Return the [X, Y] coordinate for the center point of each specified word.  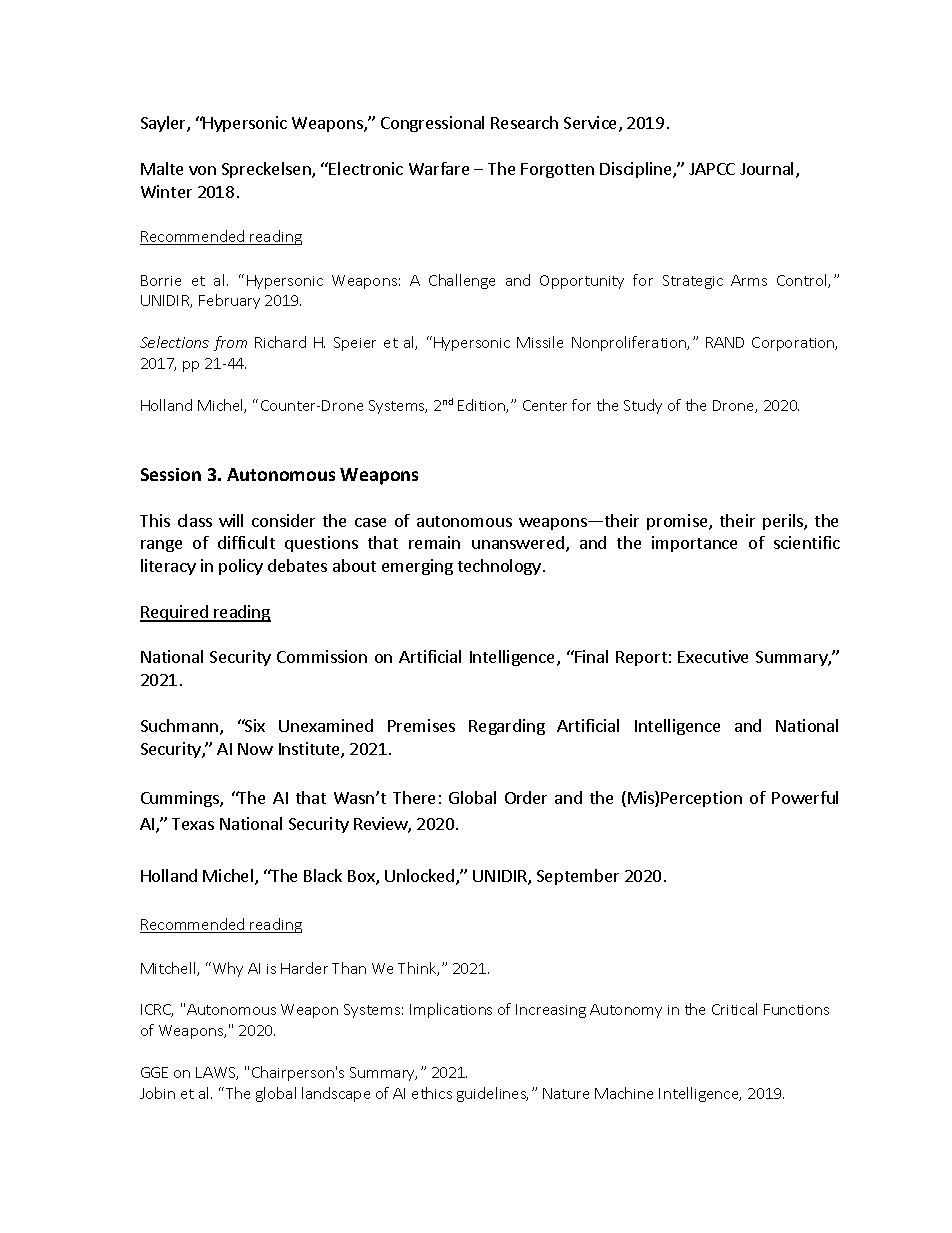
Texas [193, 824]
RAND [725, 342]
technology [499, 567]
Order [526, 797]
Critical [734, 1009]
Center [545, 405]
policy [241, 567]
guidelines [492, 1094]
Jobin [157, 1093]
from [230, 343]
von [202, 170]
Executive [713, 656]
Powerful [805, 797]
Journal [766, 168]
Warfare [439, 168]
